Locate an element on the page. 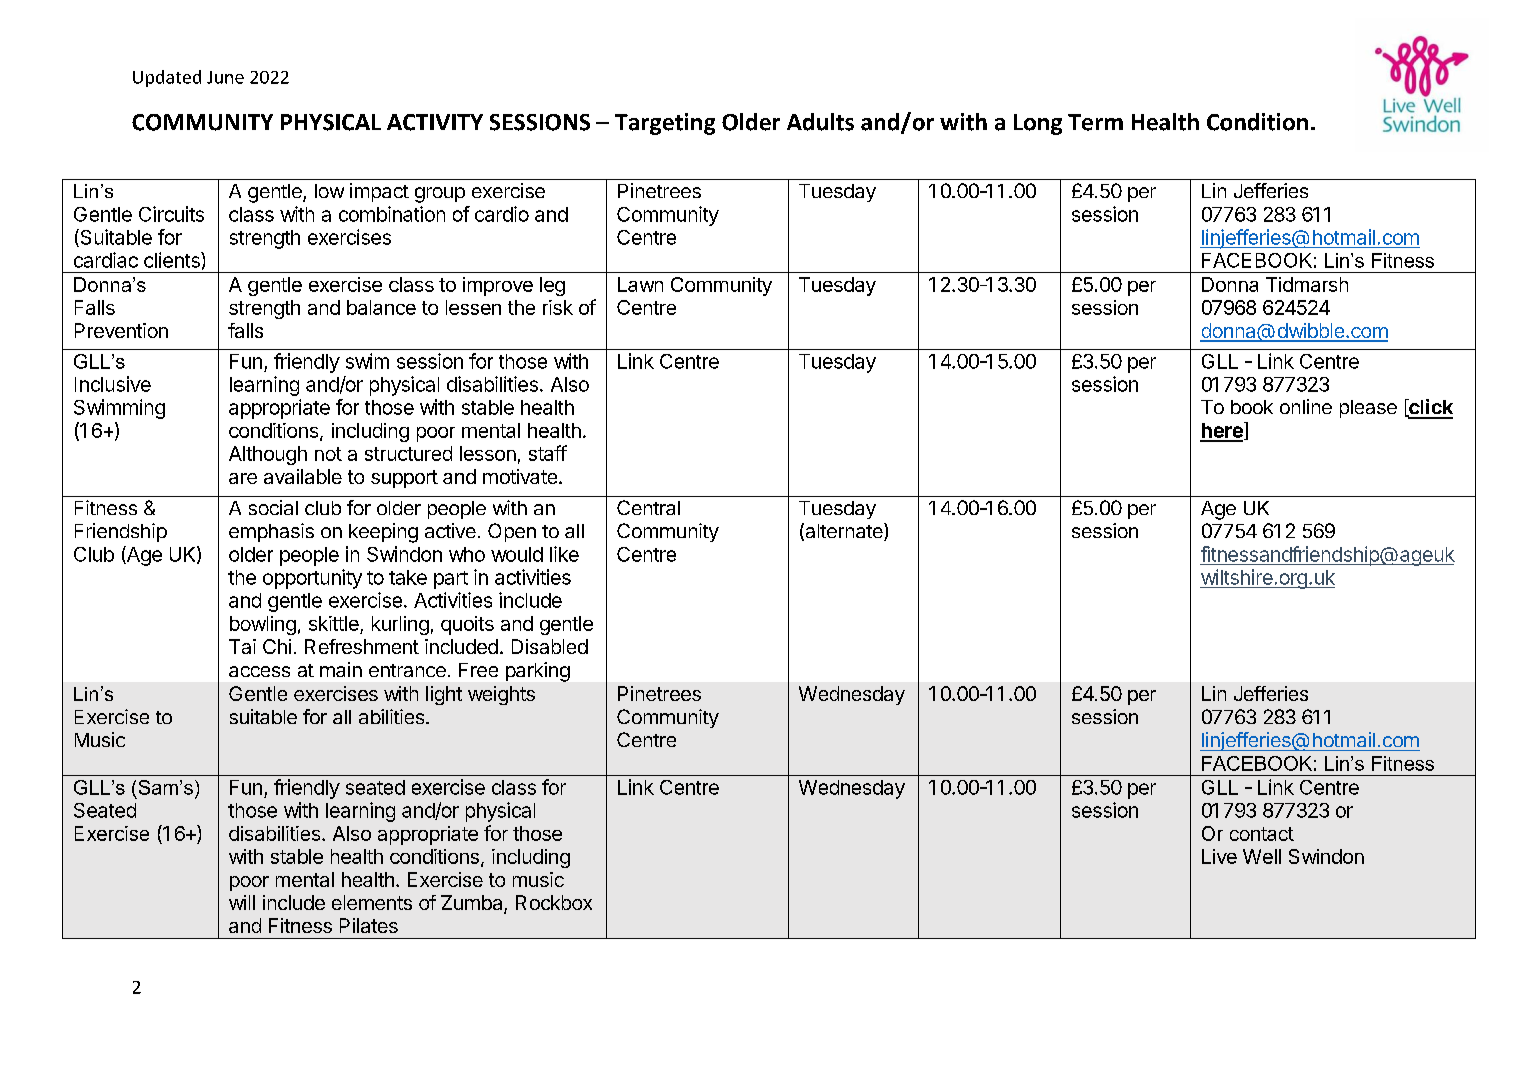 This page has height=1088, width=1538. will is located at coordinates (242, 902).
